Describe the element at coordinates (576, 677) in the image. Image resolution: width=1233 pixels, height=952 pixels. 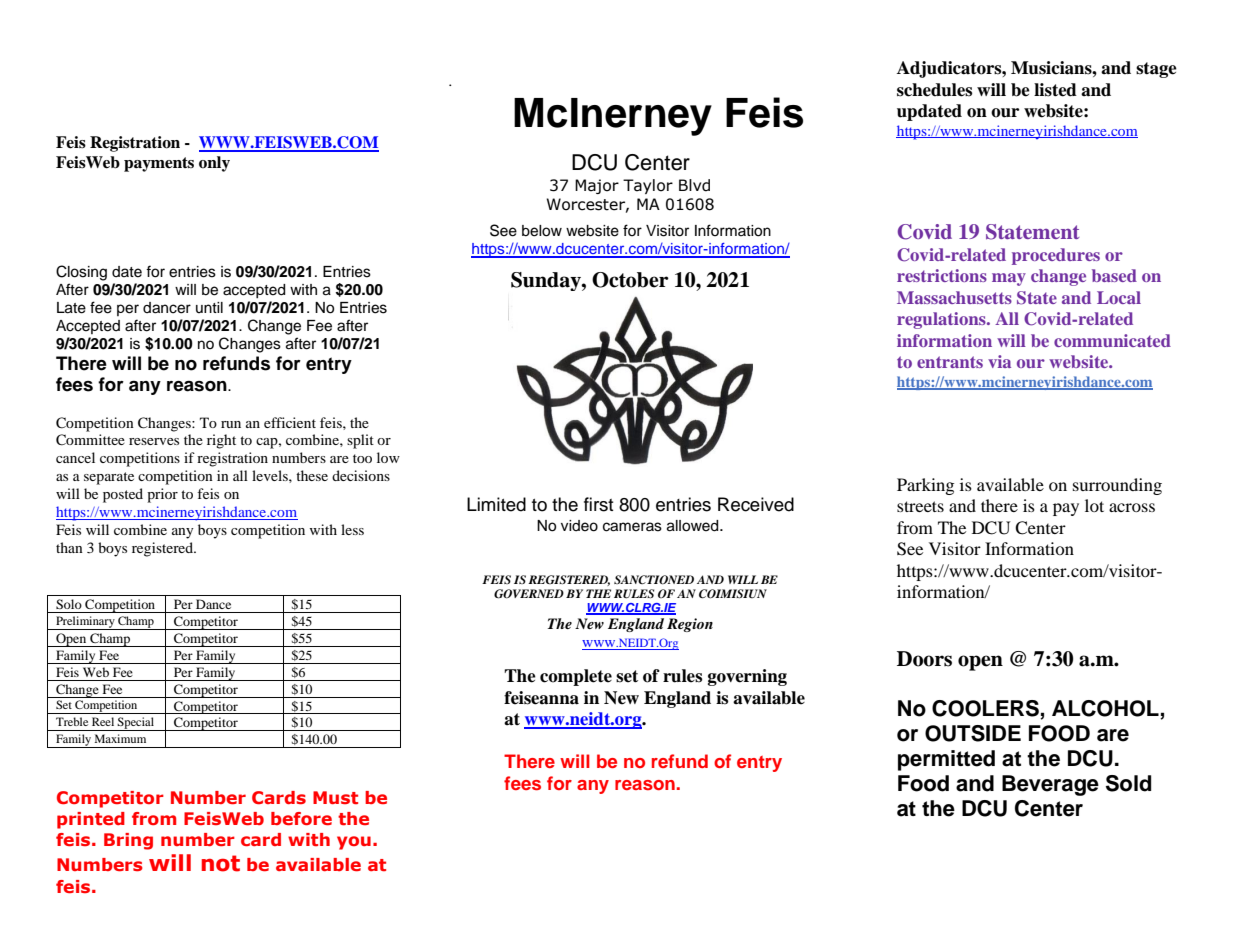
I see `complete` at that location.
